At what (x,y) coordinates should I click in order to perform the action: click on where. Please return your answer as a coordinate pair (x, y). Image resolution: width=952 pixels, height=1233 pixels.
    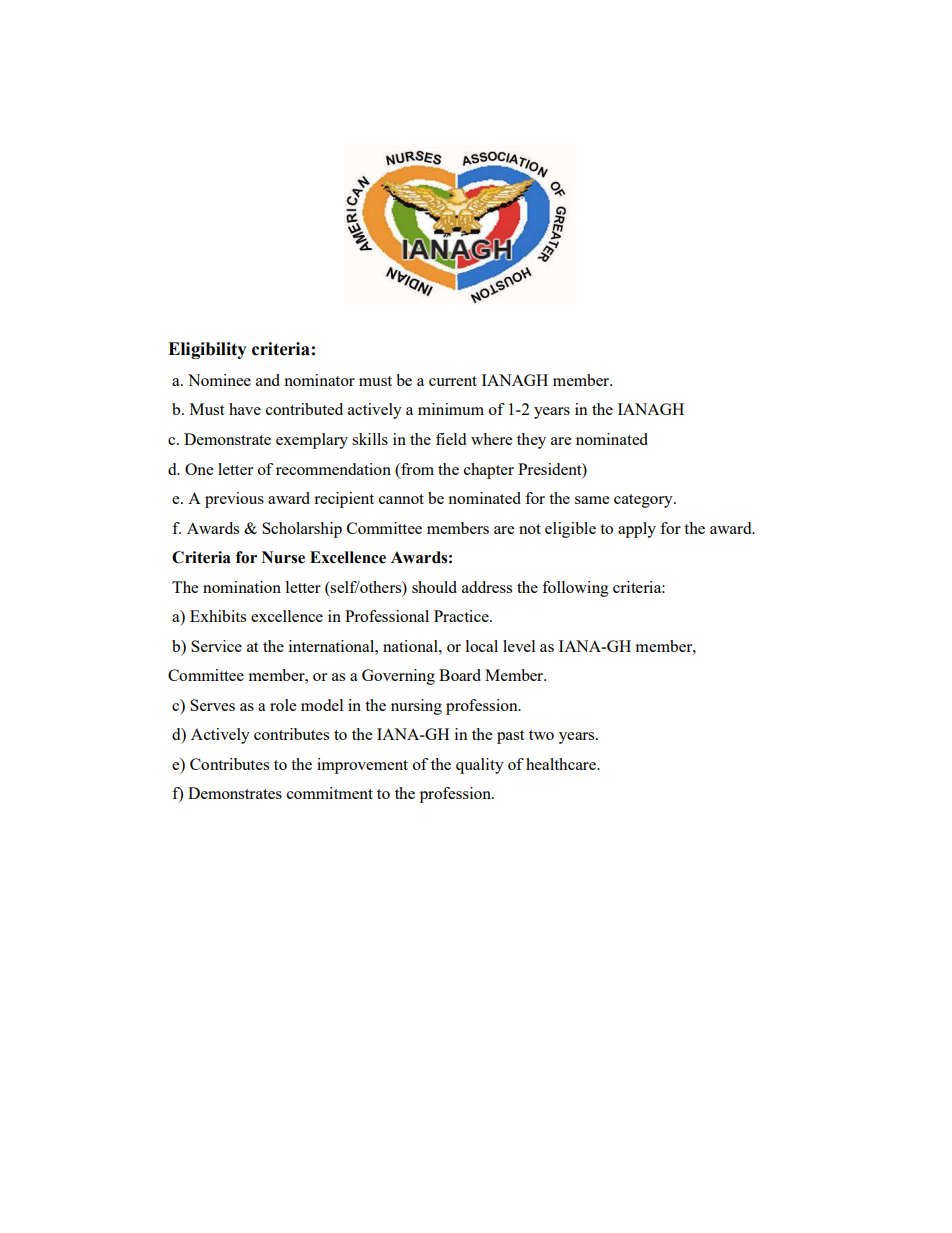
    Looking at the image, I should click on (491, 439).
